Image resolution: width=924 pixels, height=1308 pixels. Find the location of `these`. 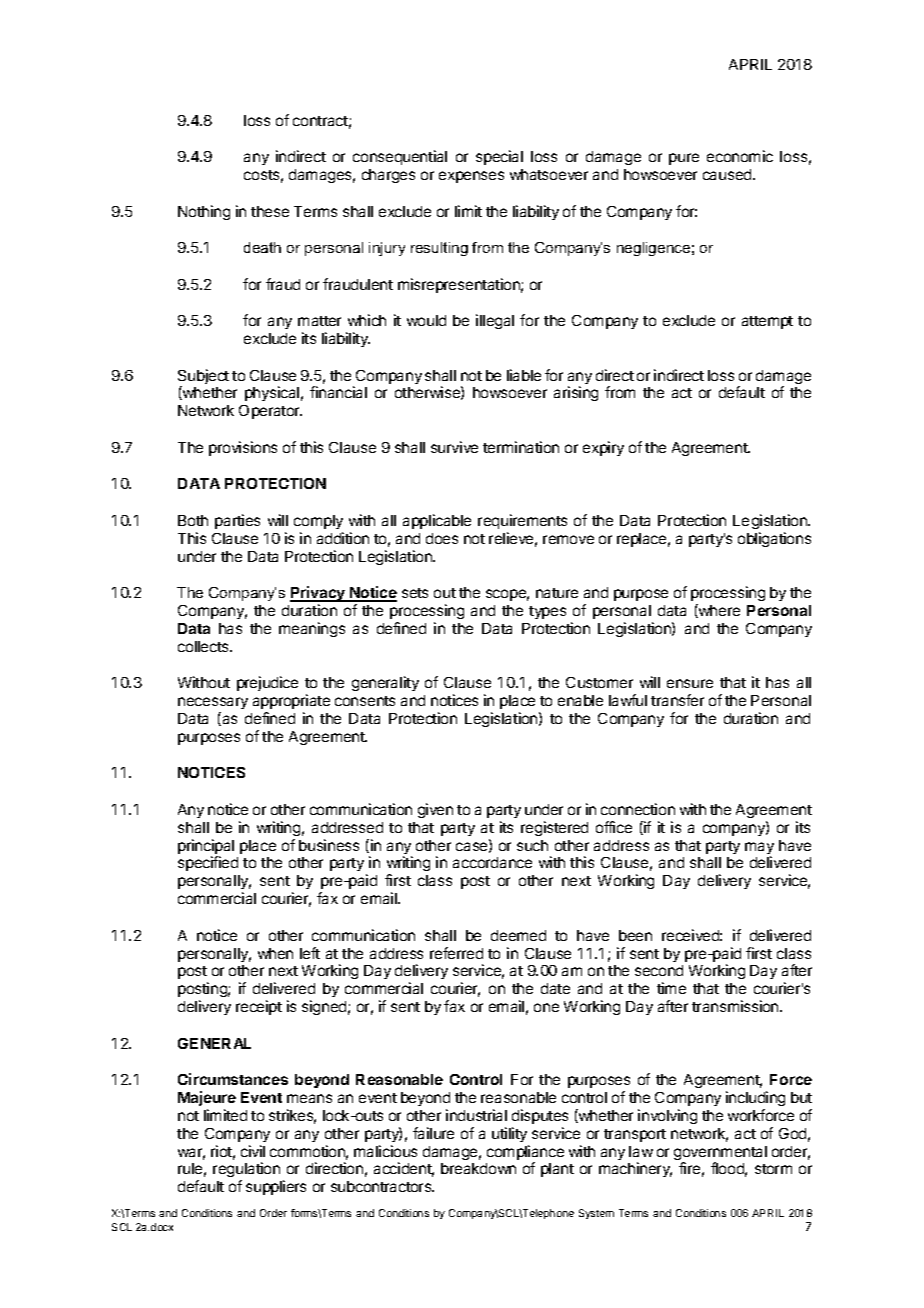

these is located at coordinates (270, 211).
